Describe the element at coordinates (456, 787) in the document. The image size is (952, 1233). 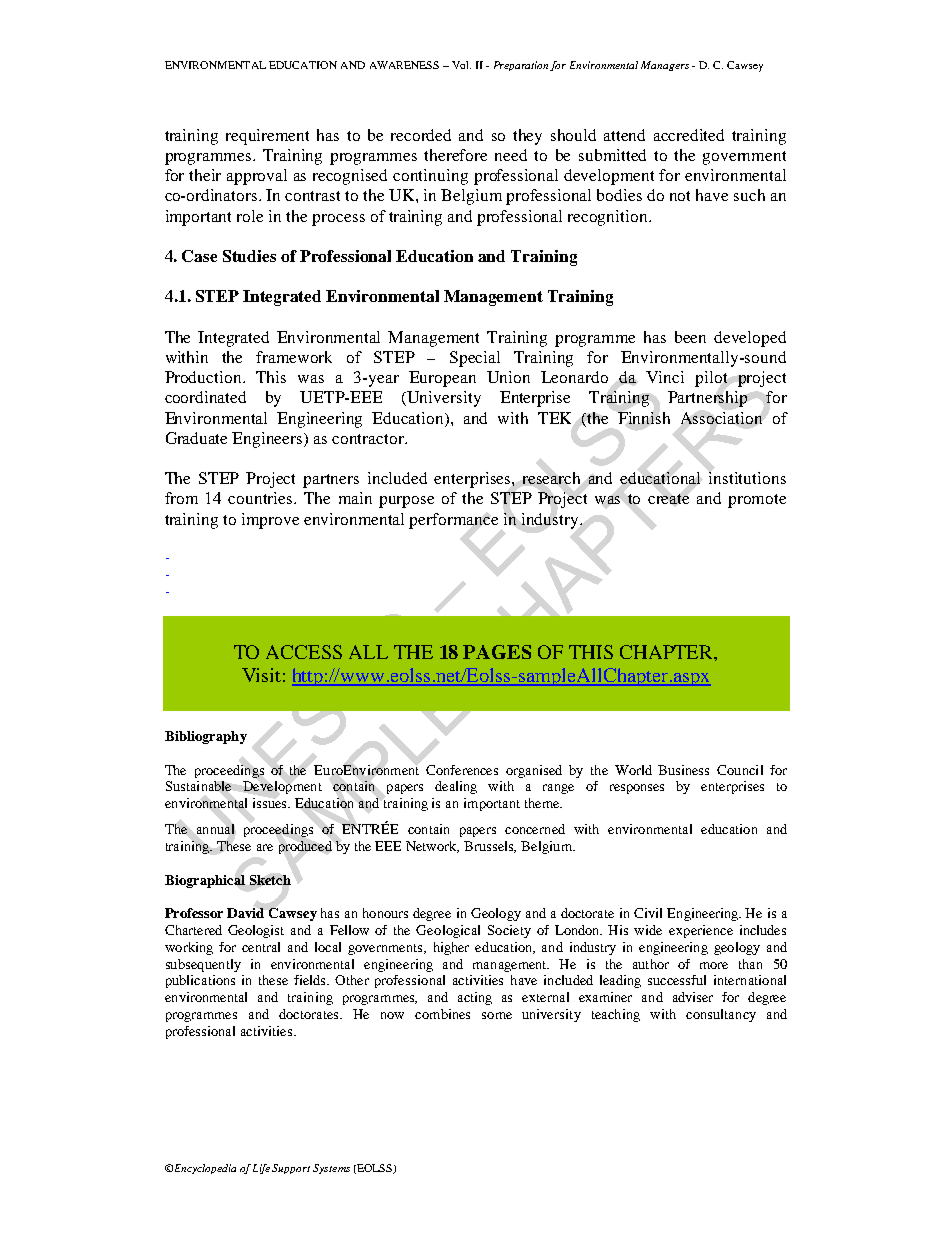
I see `dealing` at that location.
